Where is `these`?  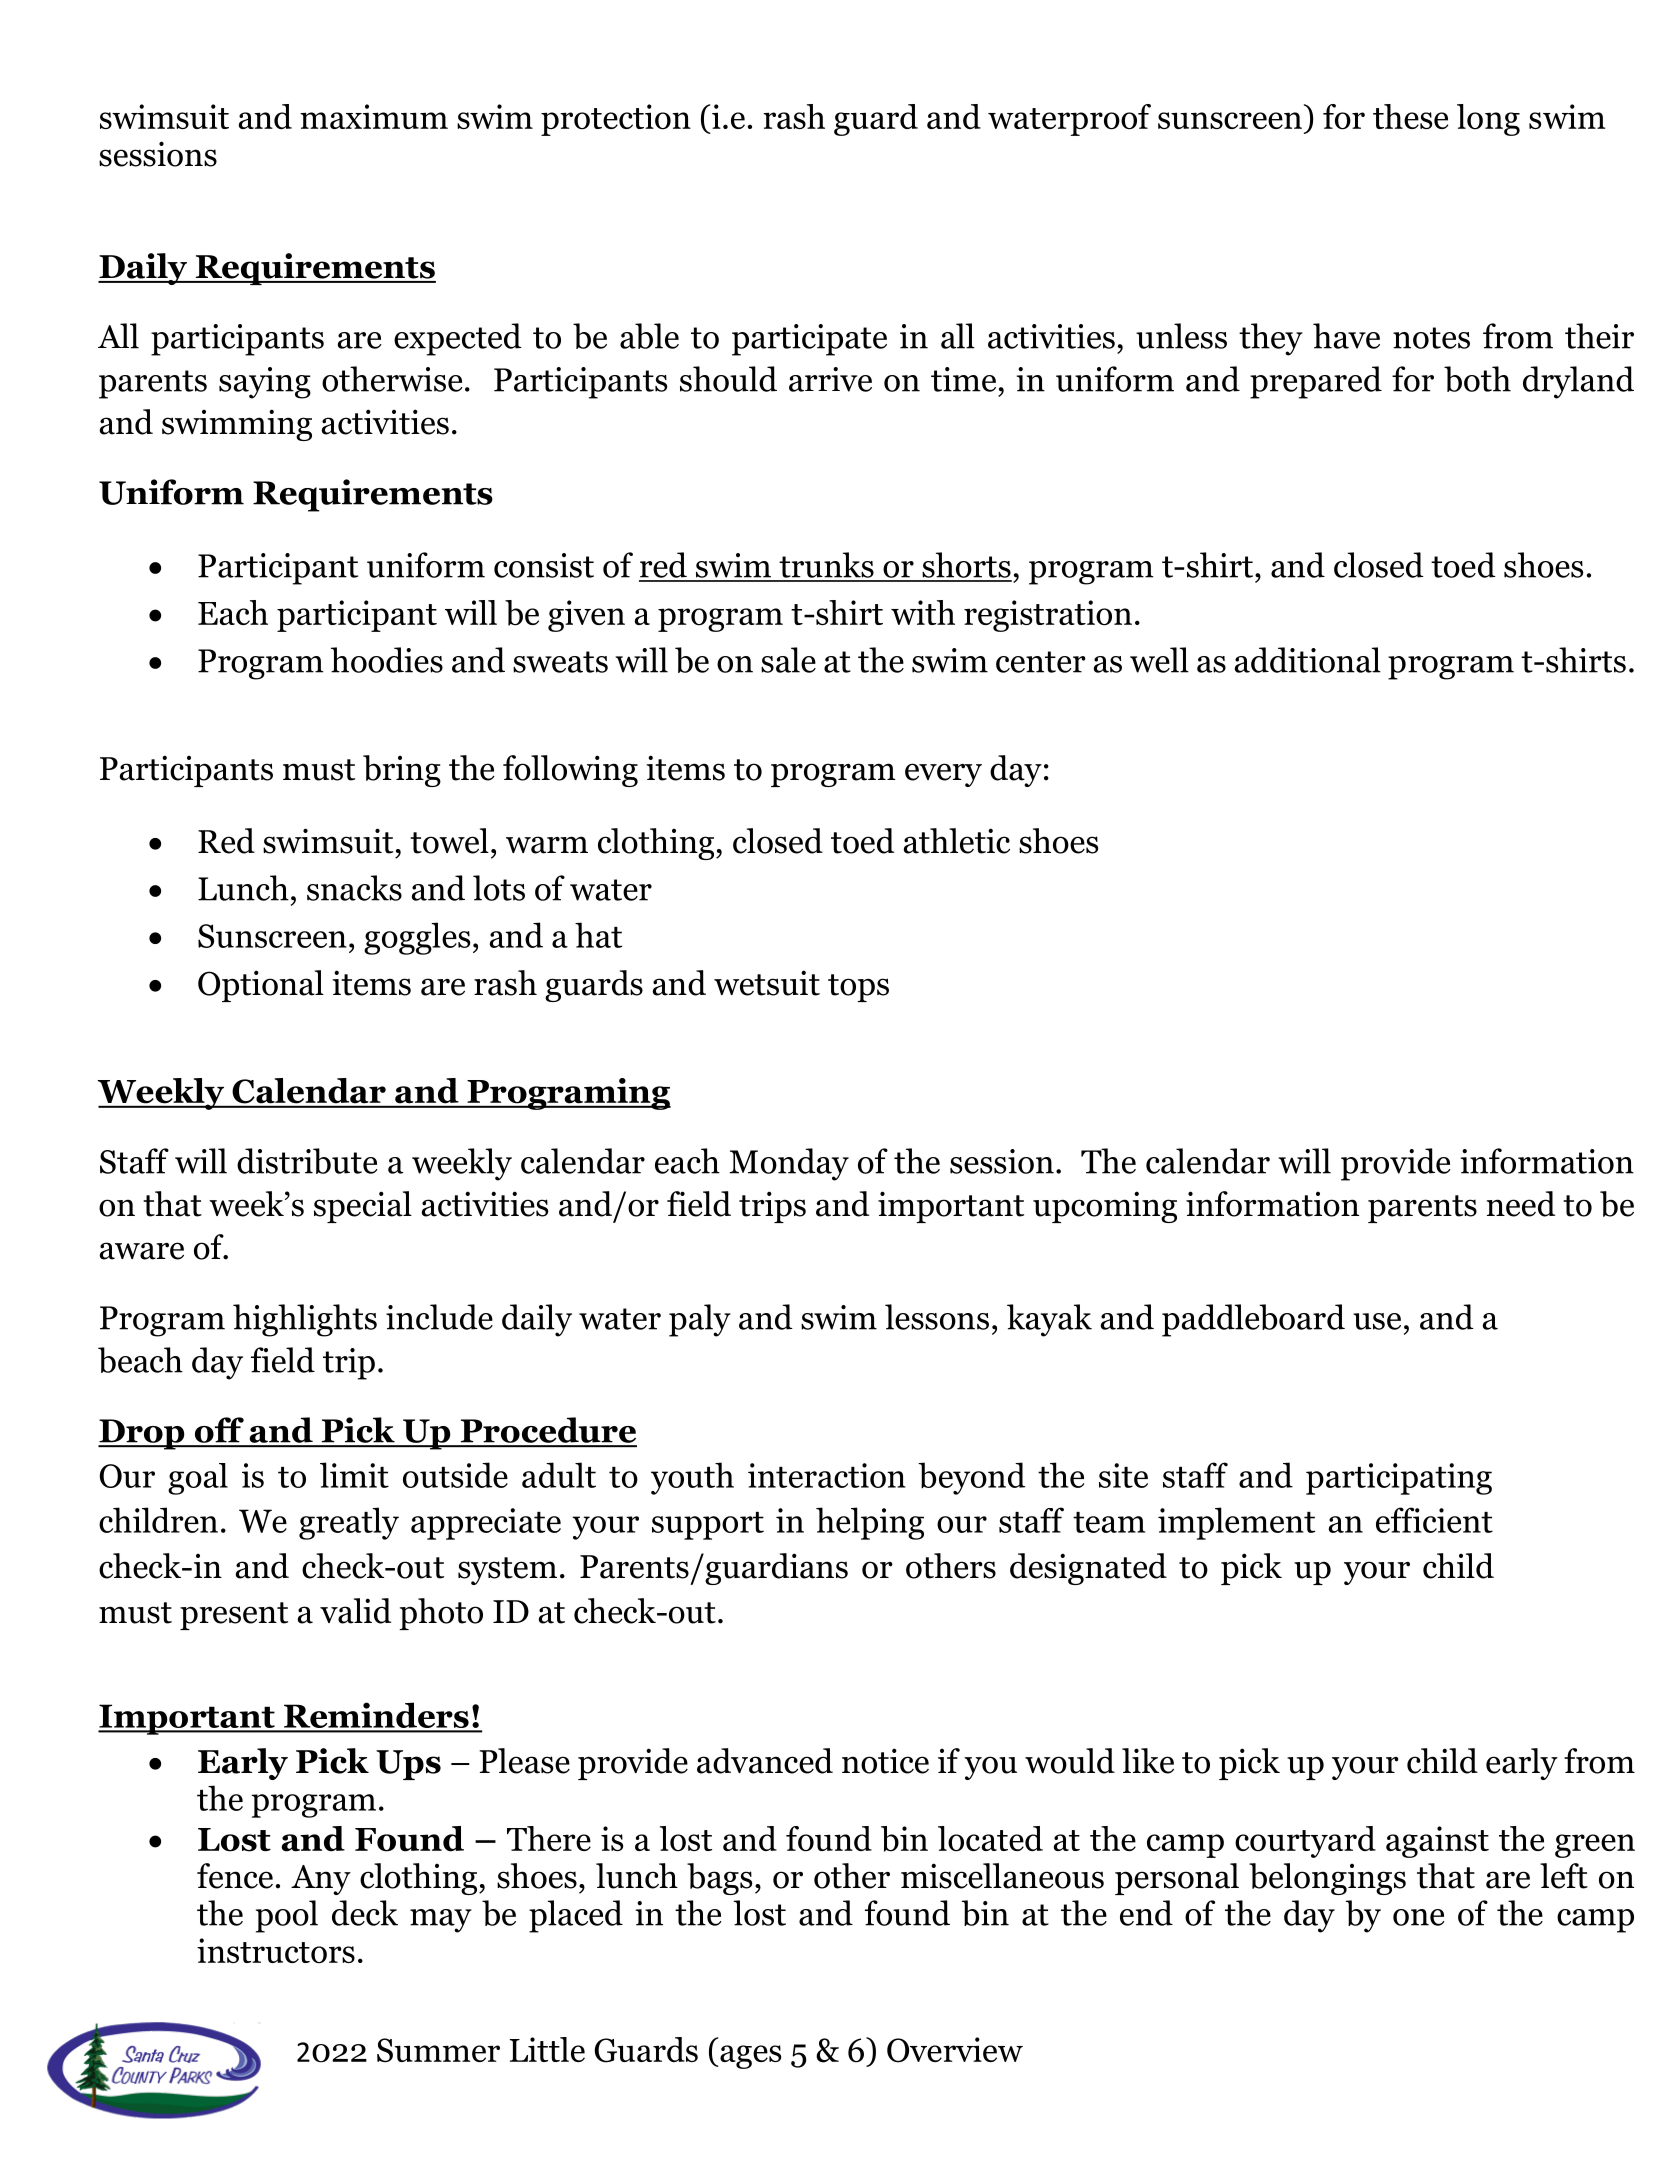
these is located at coordinates (1410, 116).
